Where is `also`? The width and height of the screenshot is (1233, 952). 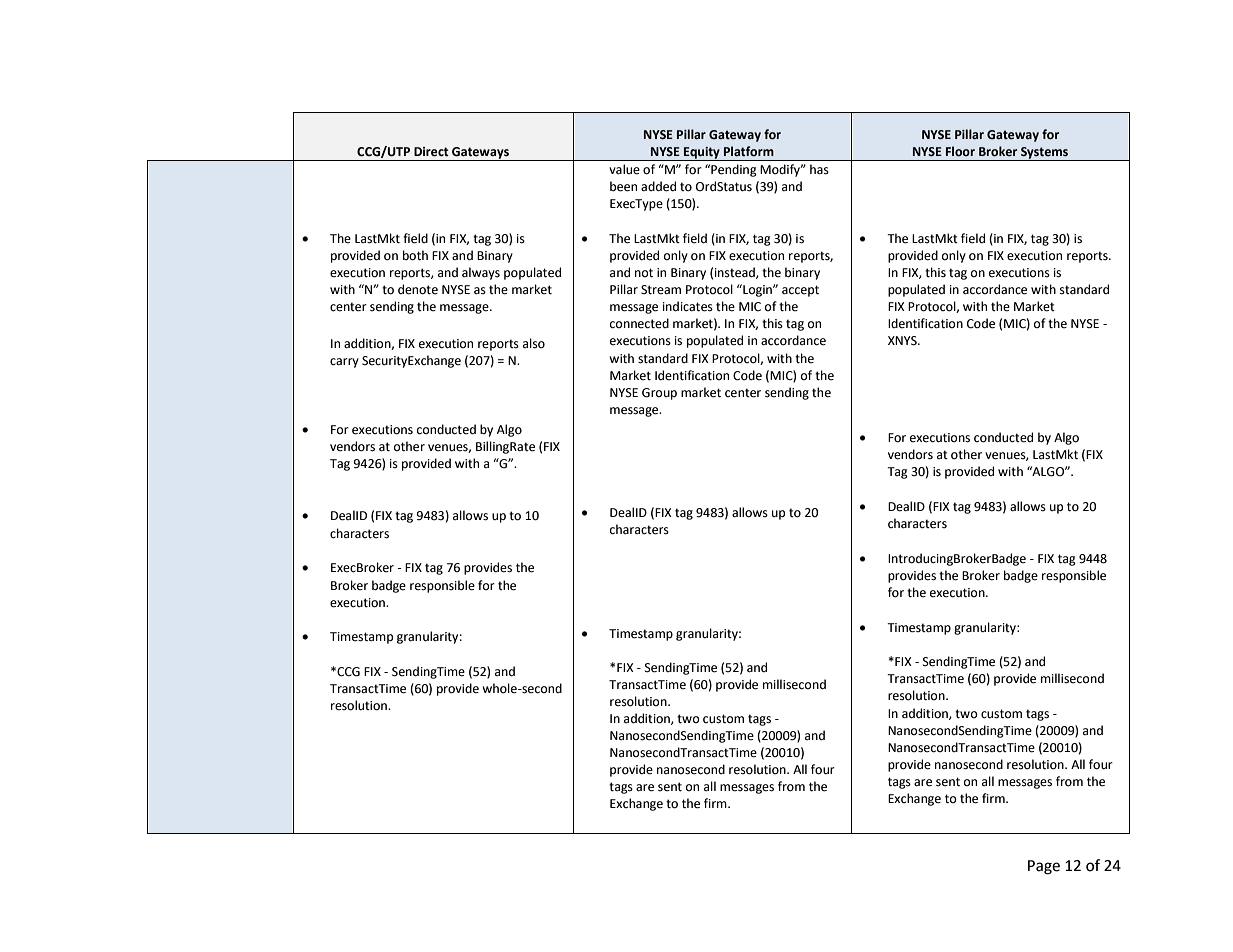 also is located at coordinates (534, 343).
